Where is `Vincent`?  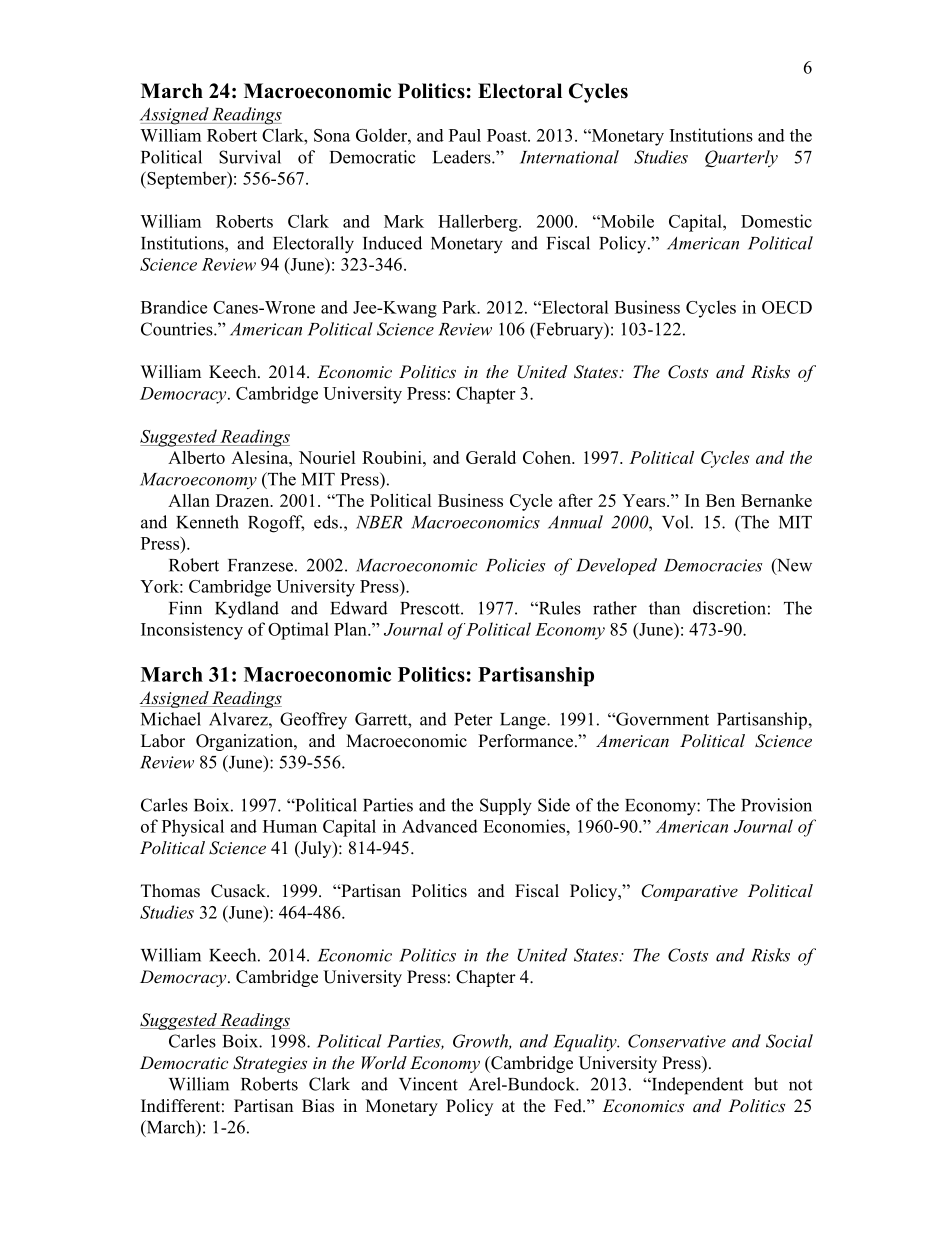 Vincent is located at coordinates (428, 1084).
